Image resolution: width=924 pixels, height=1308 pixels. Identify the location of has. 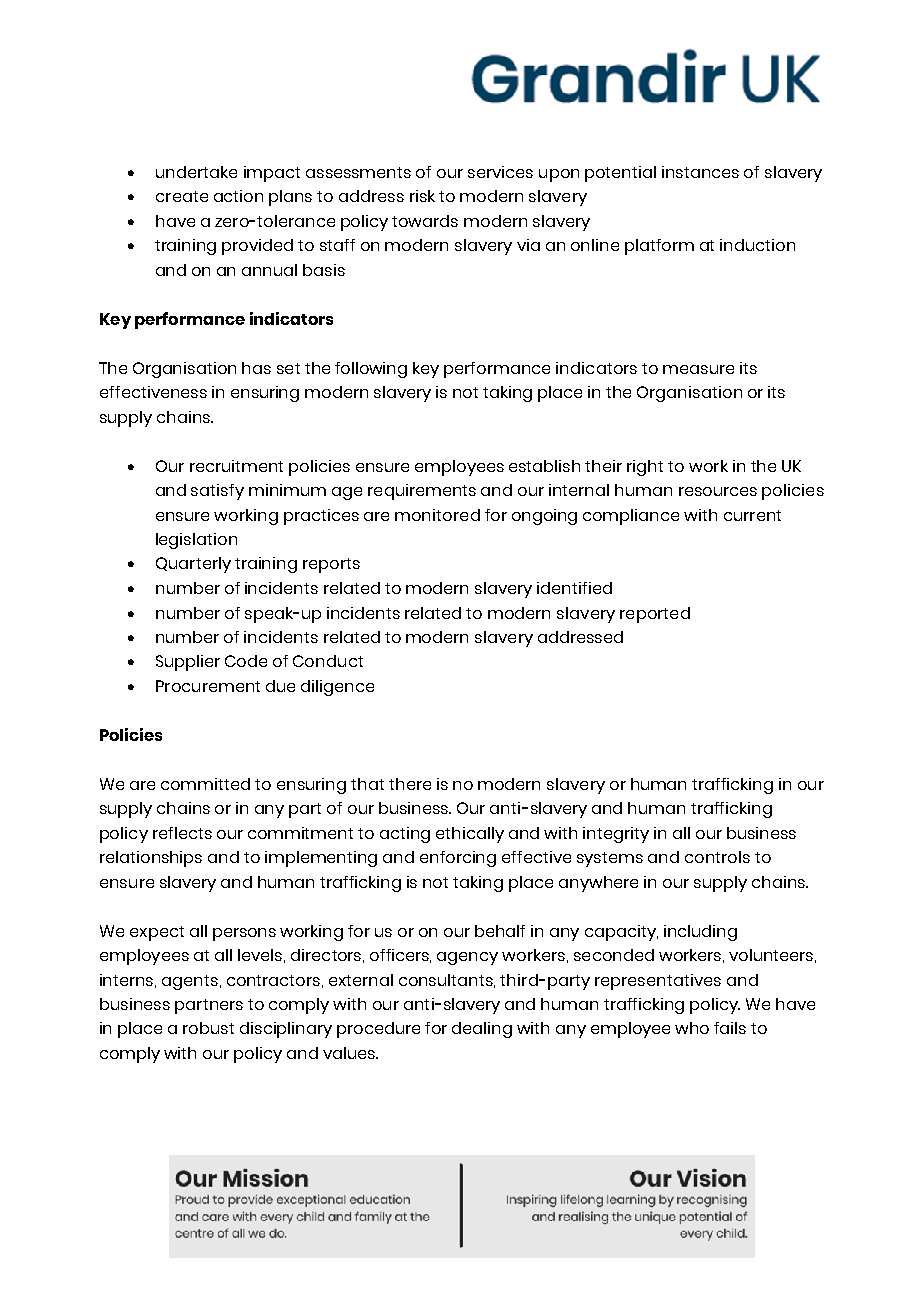
(256, 368).
